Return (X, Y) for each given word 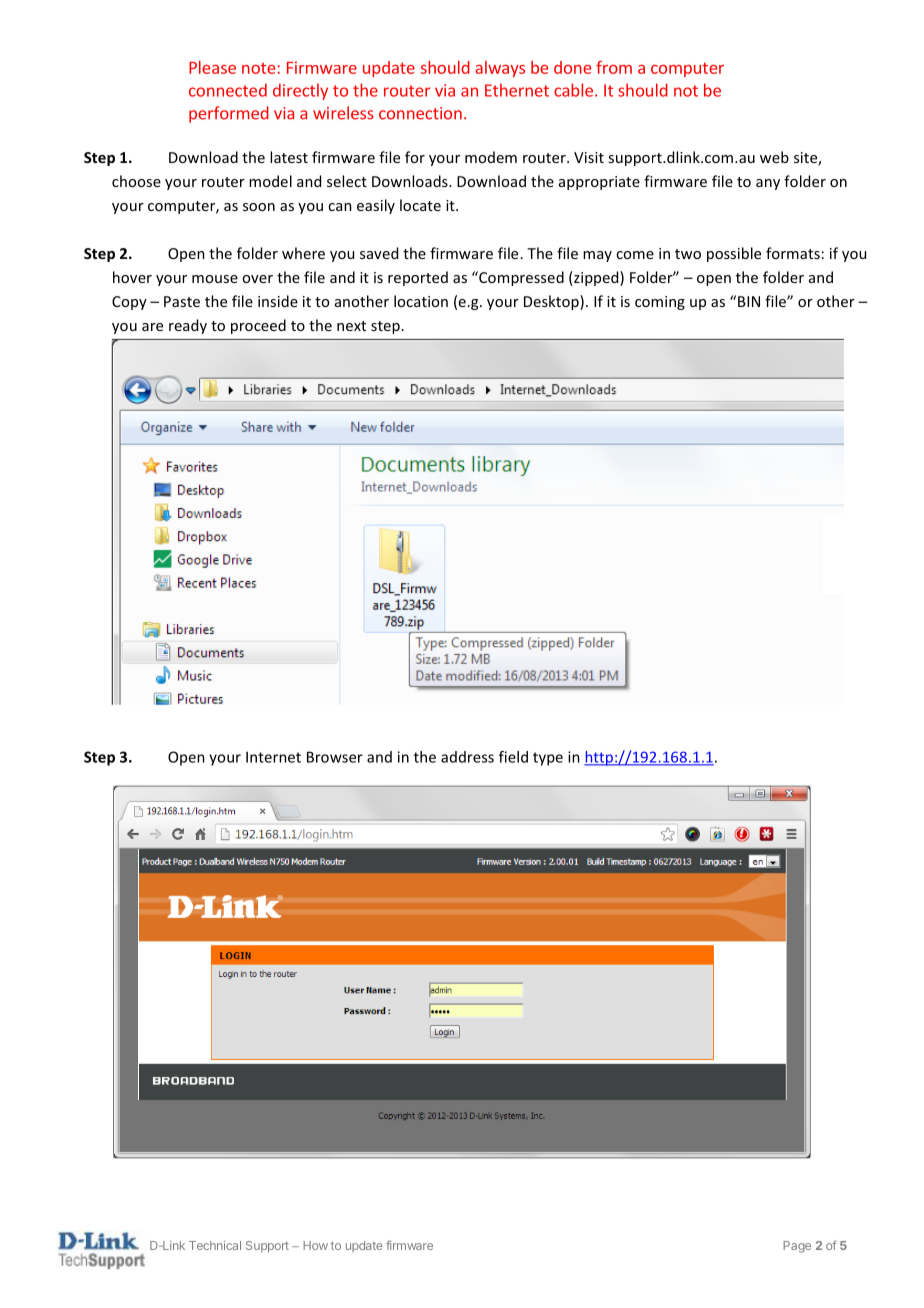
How (315, 1245)
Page (797, 1247)
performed (229, 114)
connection (420, 113)
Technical (215, 1245)
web (774, 157)
